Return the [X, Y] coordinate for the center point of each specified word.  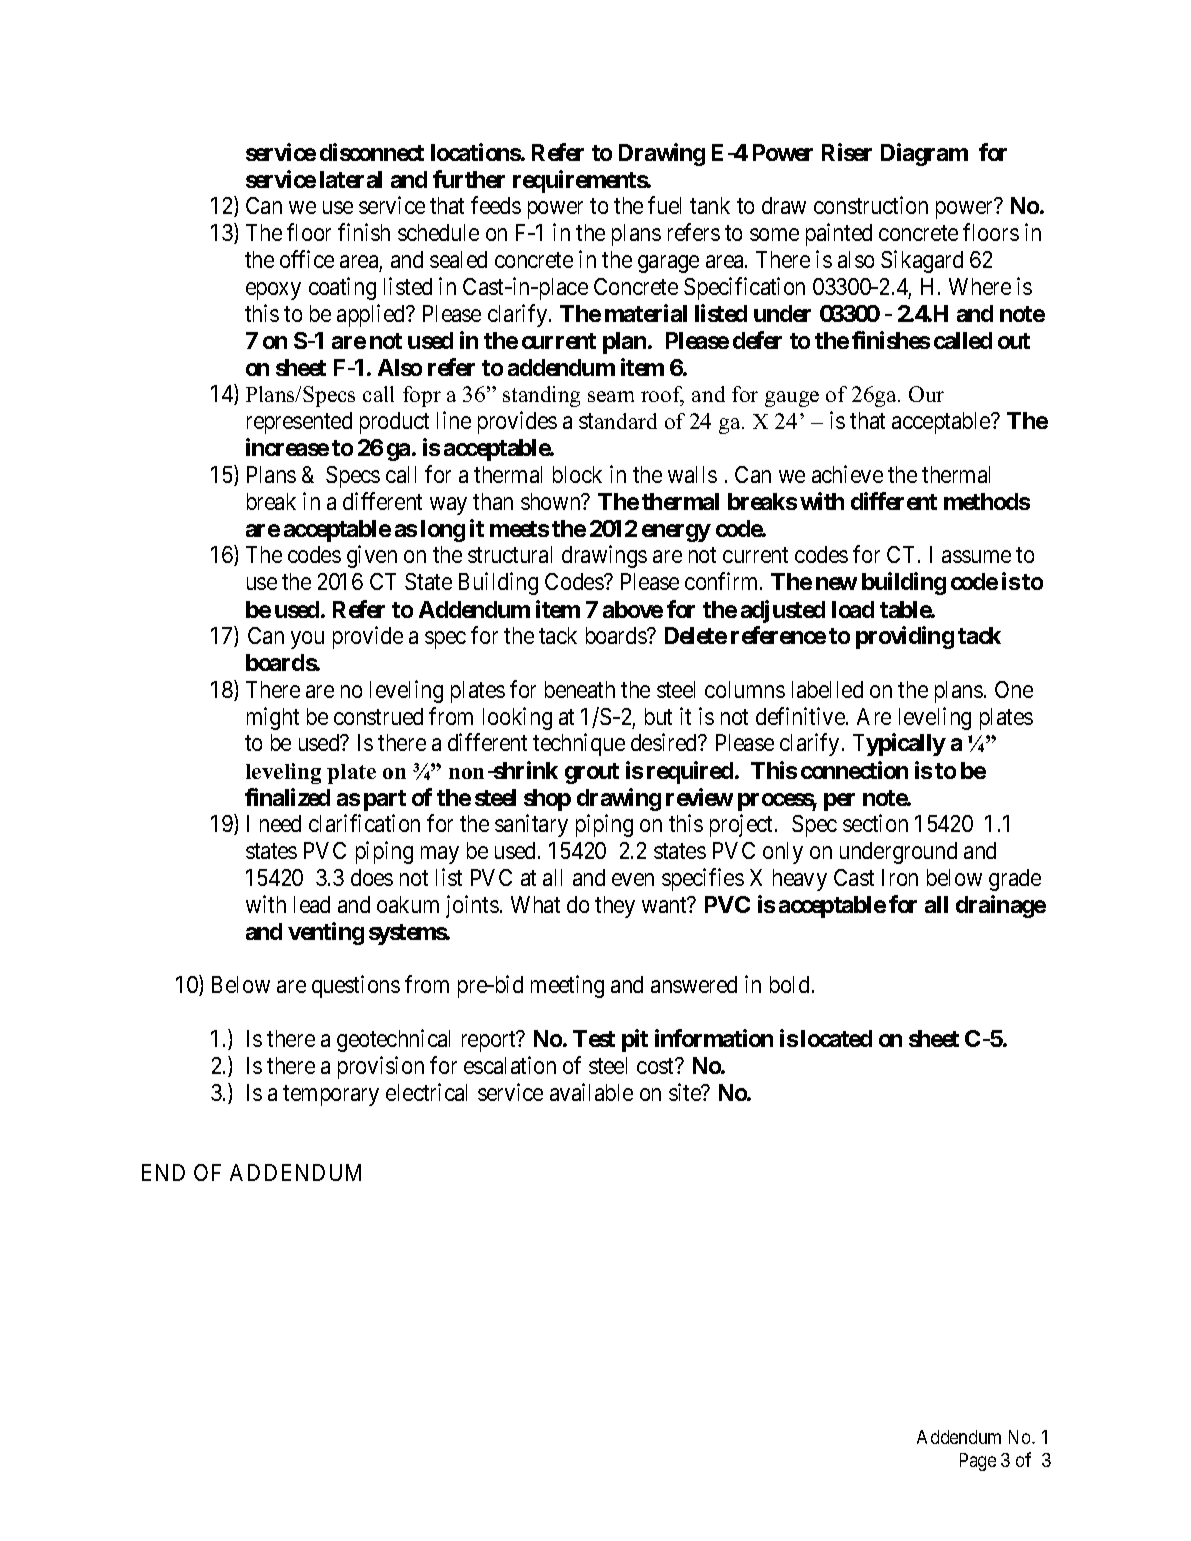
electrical [426, 1092]
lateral [351, 179]
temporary [331, 1095]
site [686, 1092]
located [836, 1038]
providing [905, 637]
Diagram [924, 154]
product [394, 423]
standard [618, 421]
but [658, 716]
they [615, 907]
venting [326, 933]
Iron [900, 877]
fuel [664, 205]
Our [926, 394]
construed [378, 716]
